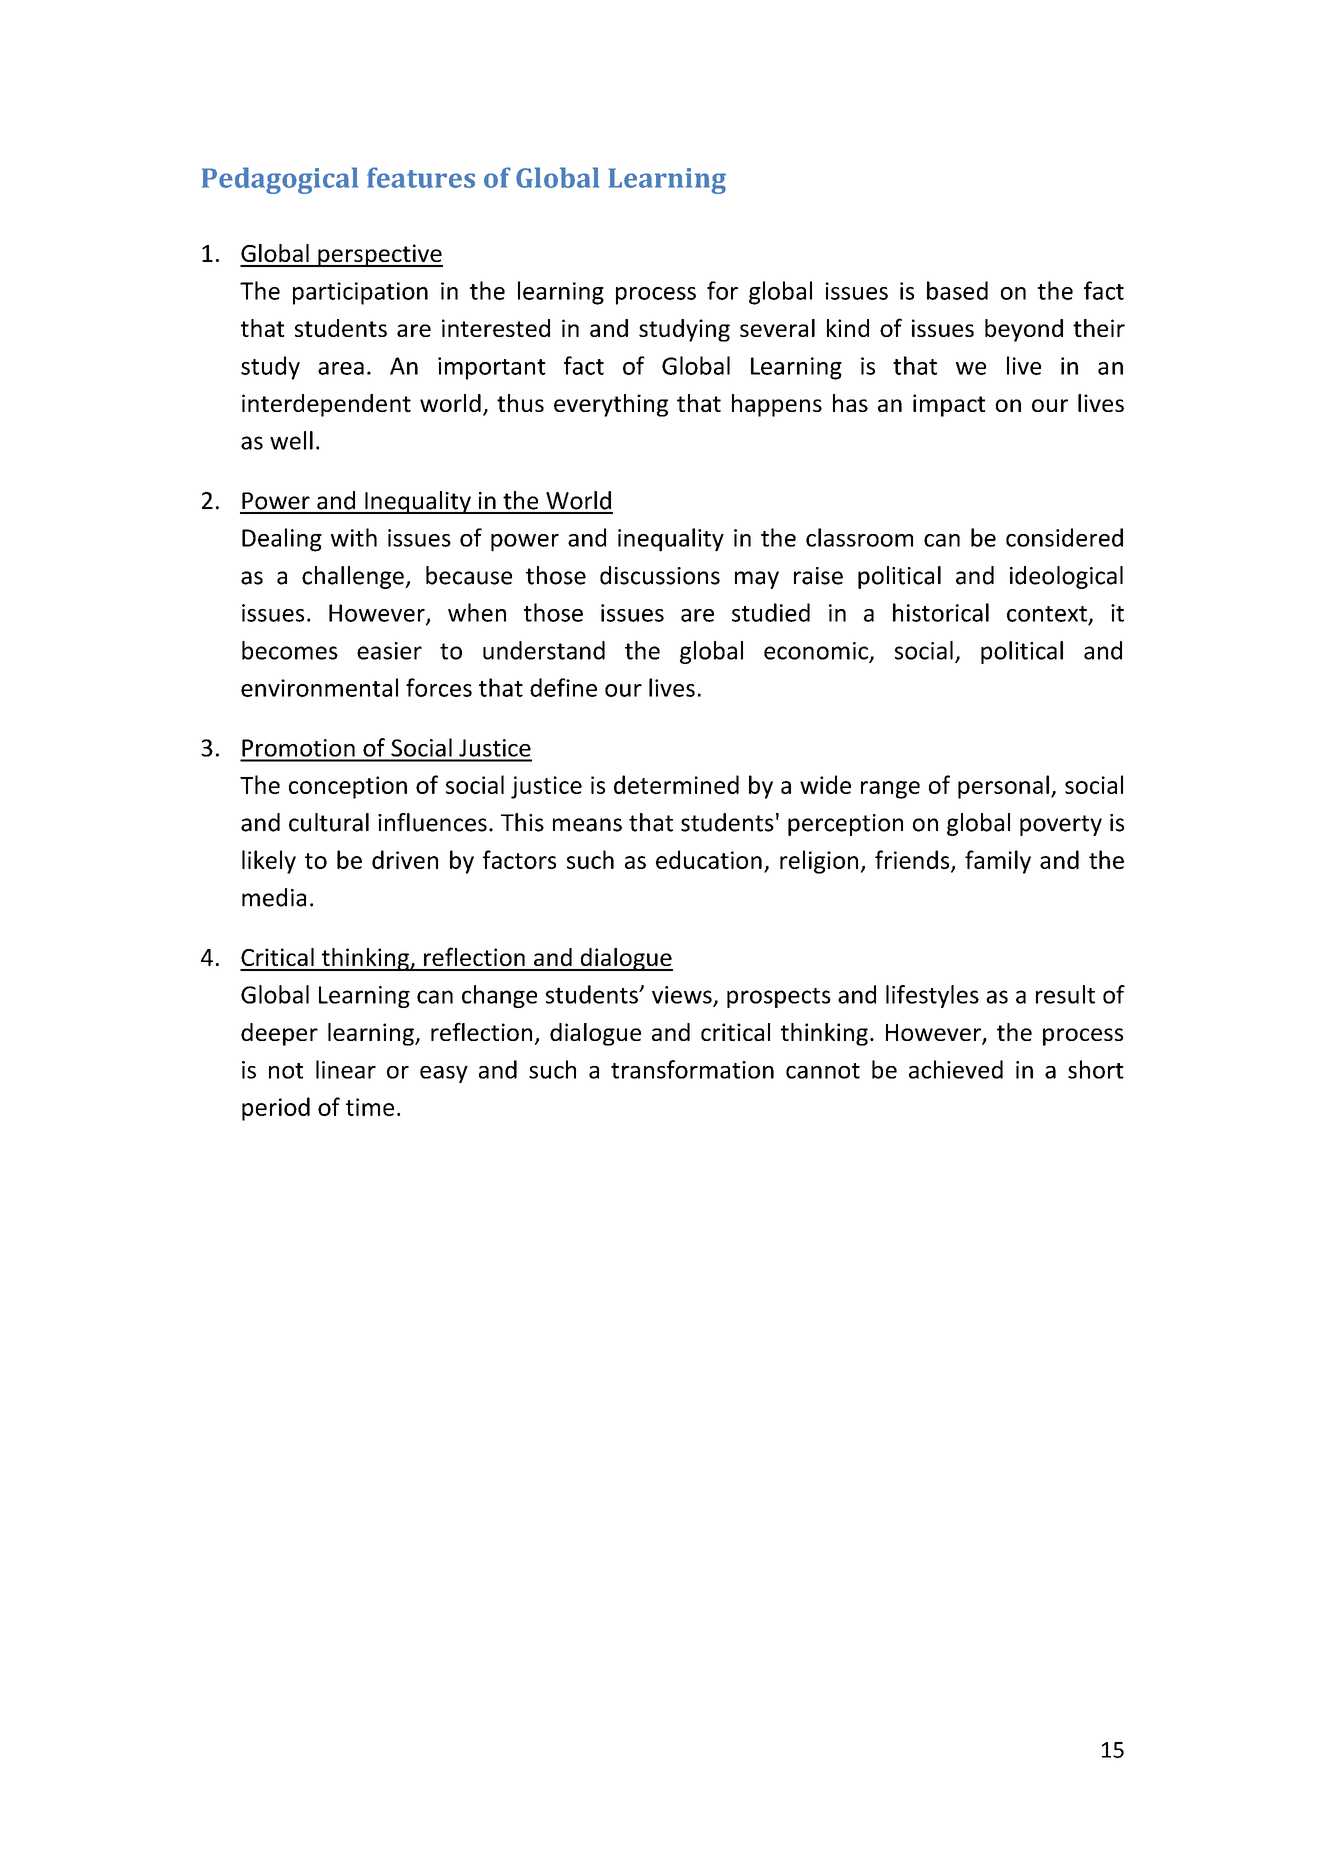 This screenshot has width=1325, height=1873. I want to click on considered, so click(1064, 537).
